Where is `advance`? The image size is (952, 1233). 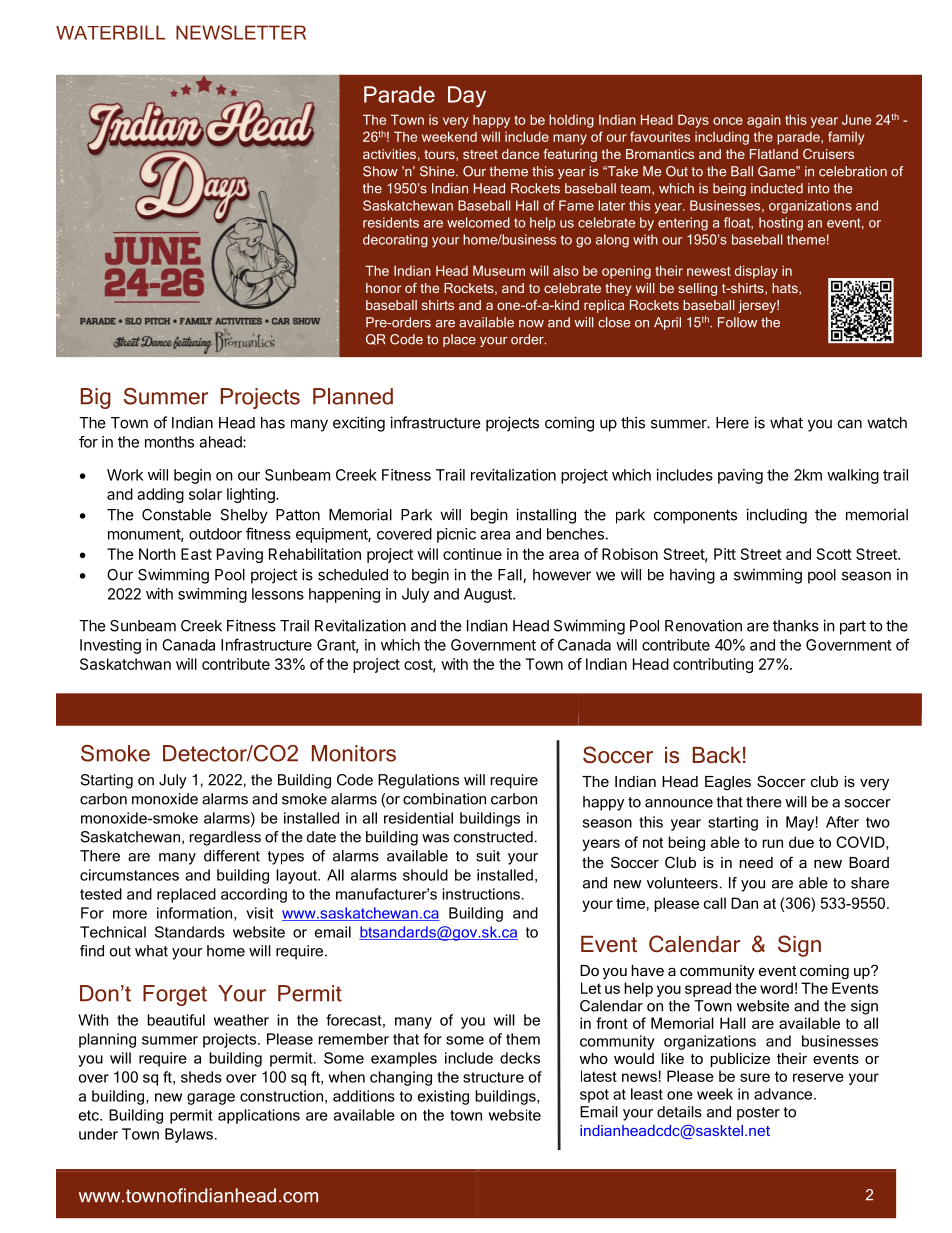
advance is located at coordinates (784, 1094).
